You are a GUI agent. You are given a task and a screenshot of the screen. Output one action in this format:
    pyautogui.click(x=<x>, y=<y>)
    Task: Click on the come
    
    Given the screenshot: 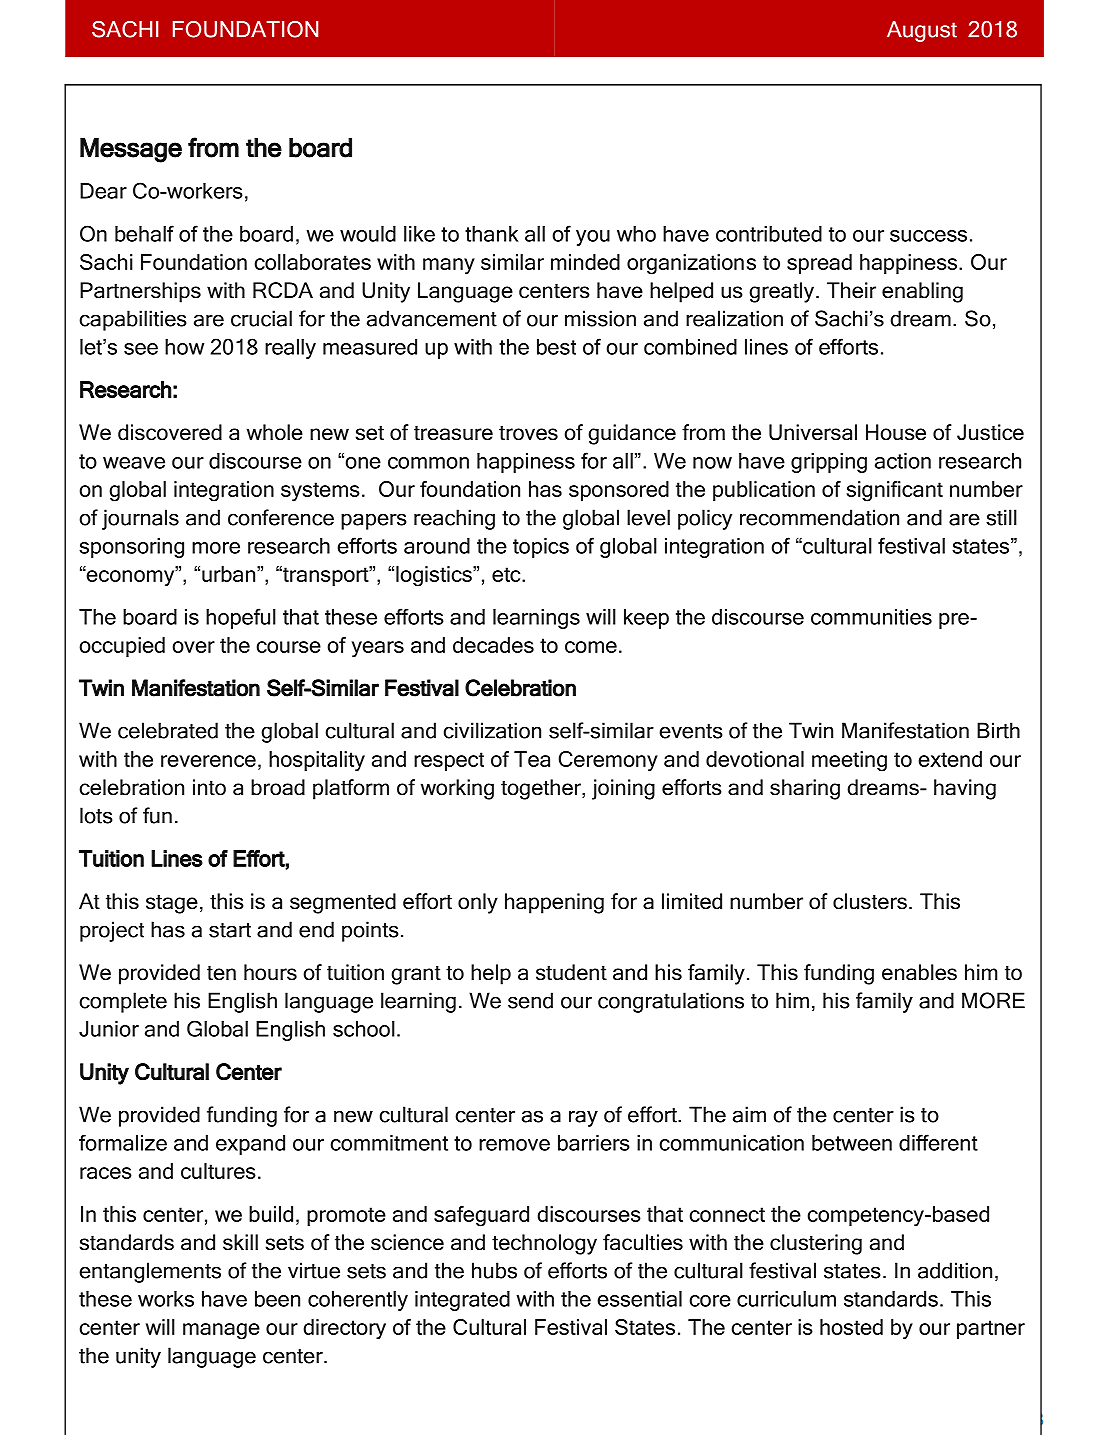 What is the action you would take?
    pyautogui.click(x=591, y=647)
